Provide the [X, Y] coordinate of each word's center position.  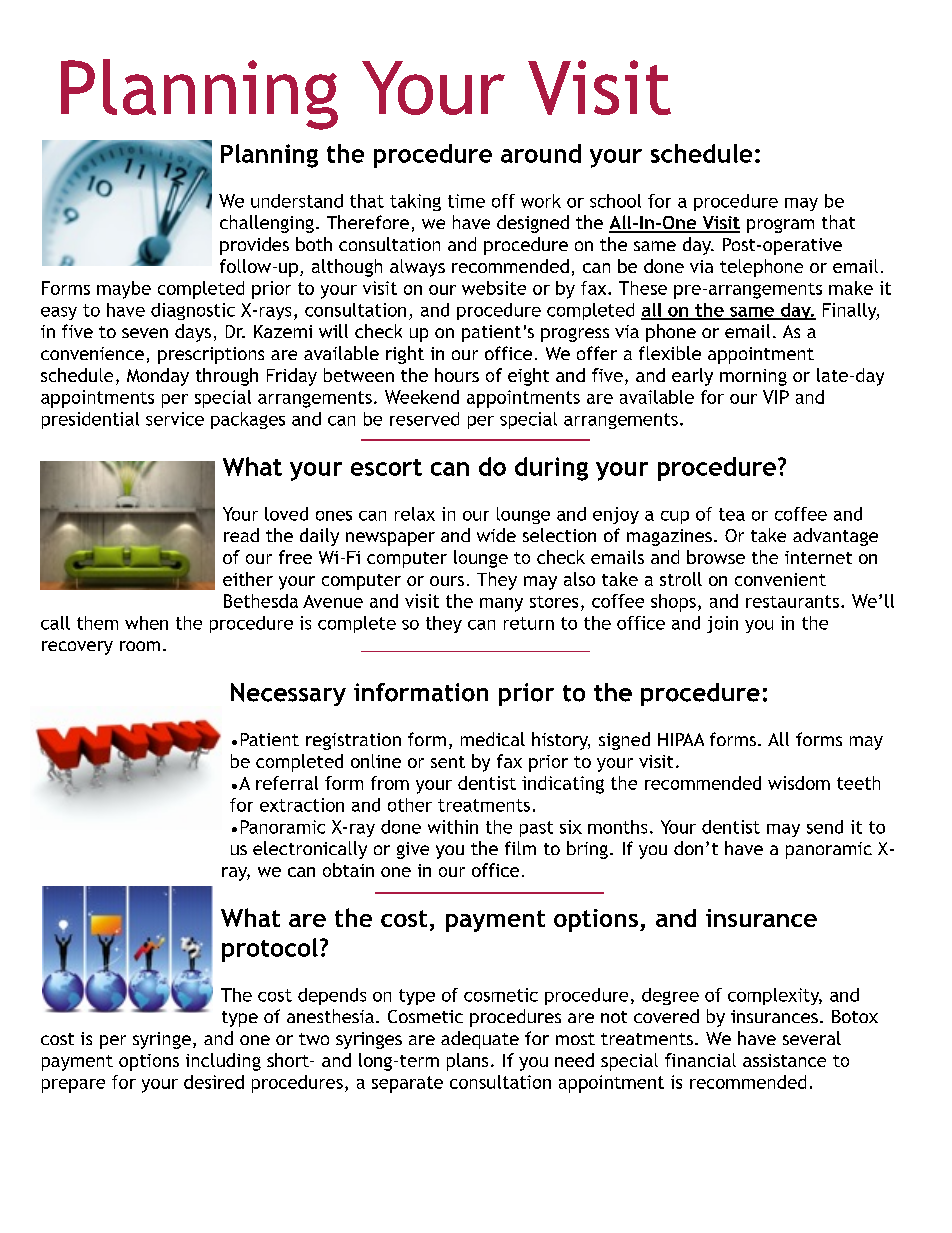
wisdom [799, 783]
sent [448, 762]
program [780, 226]
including [223, 1062]
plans [467, 1062]
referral [287, 783]
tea [732, 514]
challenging [267, 224]
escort [386, 467]
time [466, 201]
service [175, 419]
